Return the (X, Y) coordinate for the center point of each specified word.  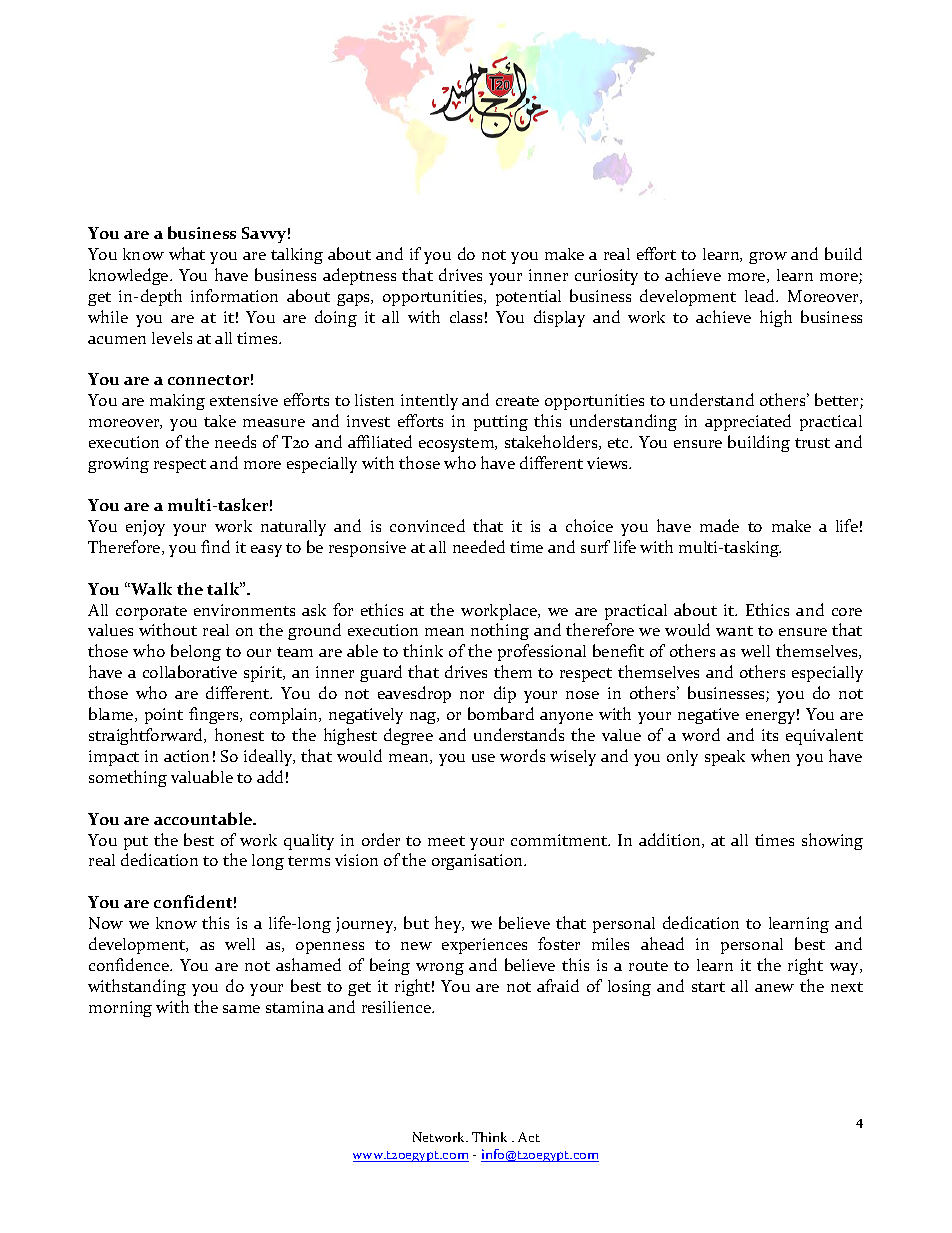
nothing (500, 631)
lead (761, 295)
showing (832, 841)
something (128, 778)
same (241, 1009)
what (187, 253)
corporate (151, 613)
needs (235, 441)
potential (528, 298)
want (734, 631)
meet (446, 841)
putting (501, 423)
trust (812, 443)
